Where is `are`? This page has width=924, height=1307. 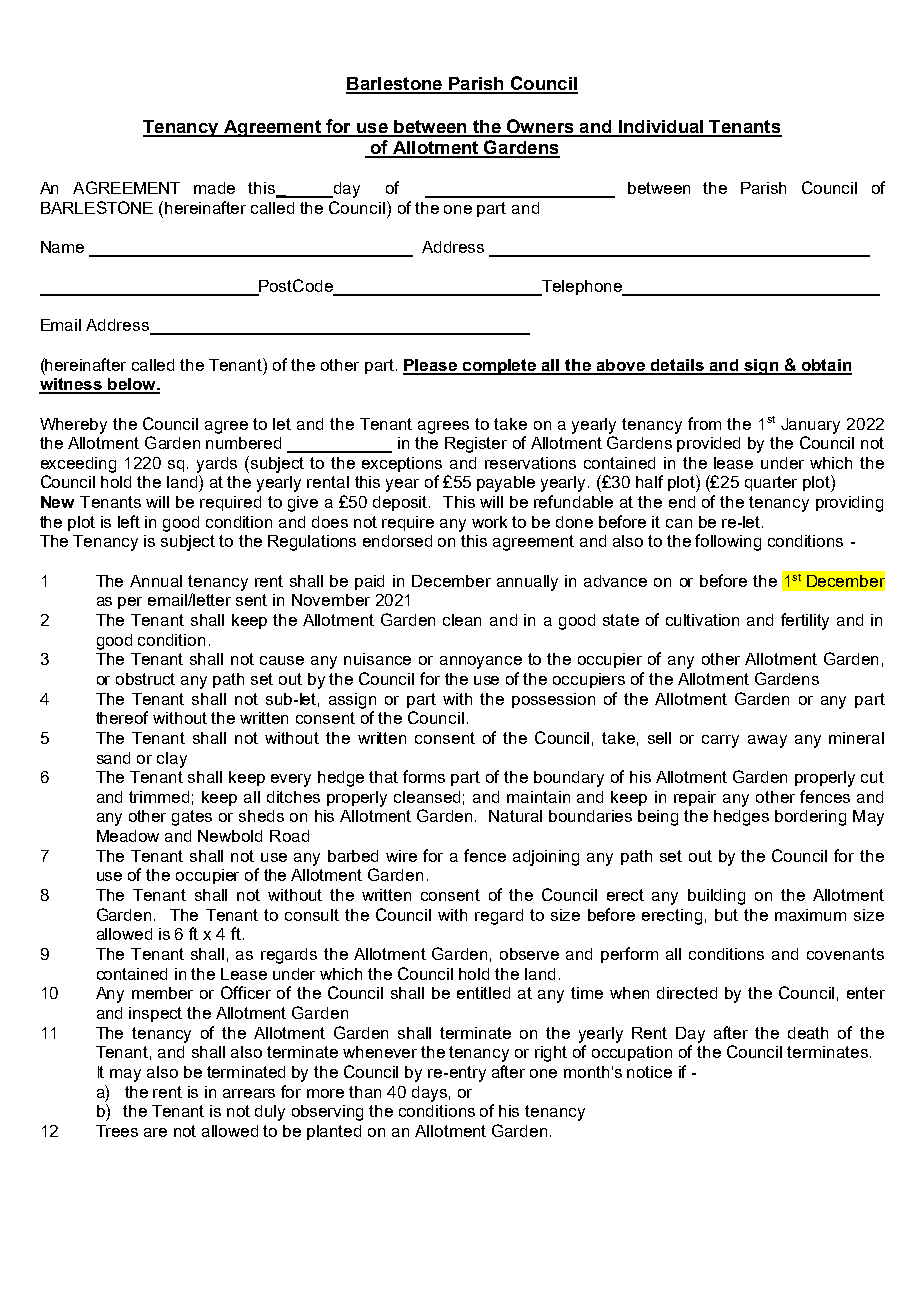
are is located at coordinates (155, 1132).
